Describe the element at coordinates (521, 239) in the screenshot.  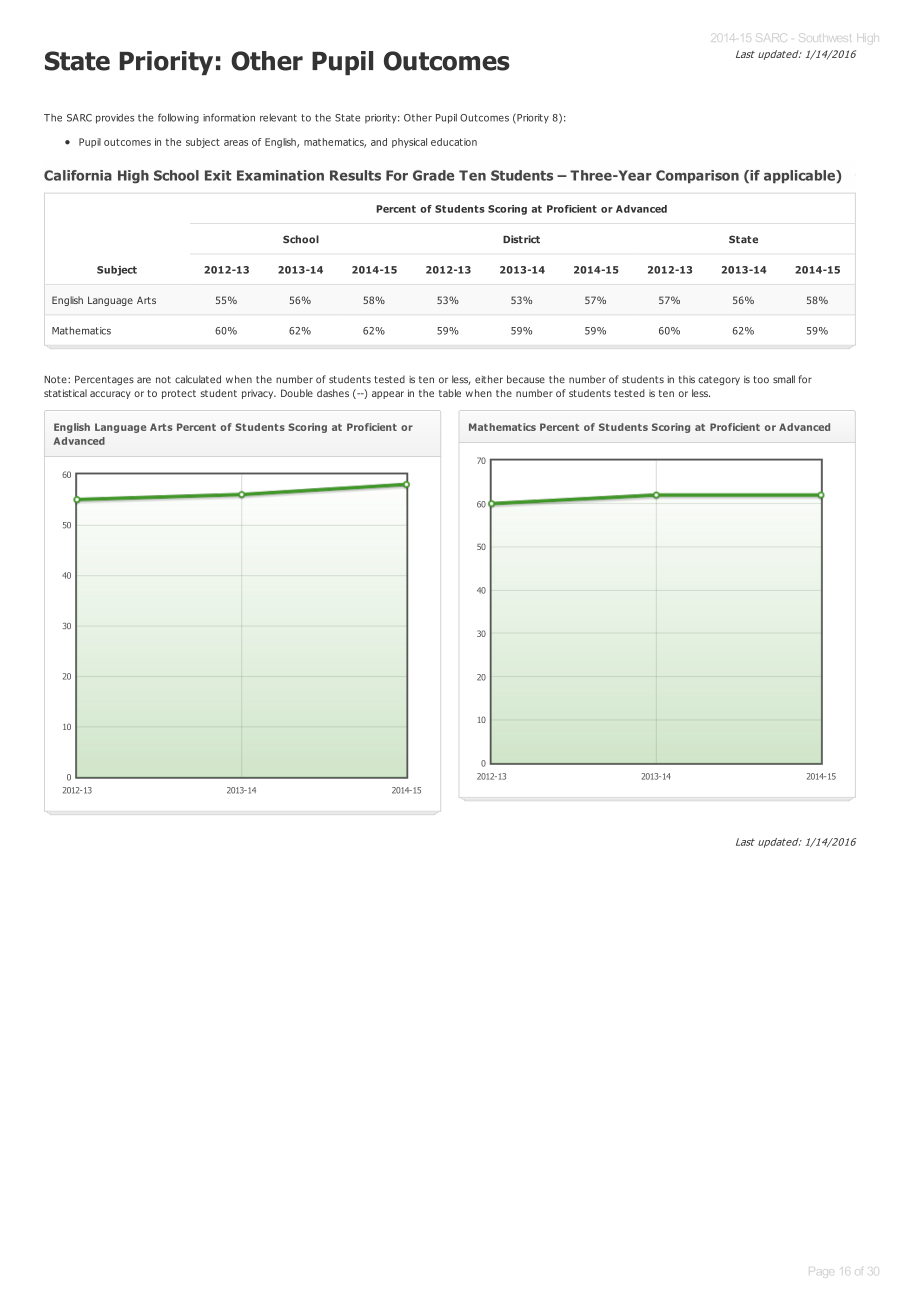
I see `District` at that location.
